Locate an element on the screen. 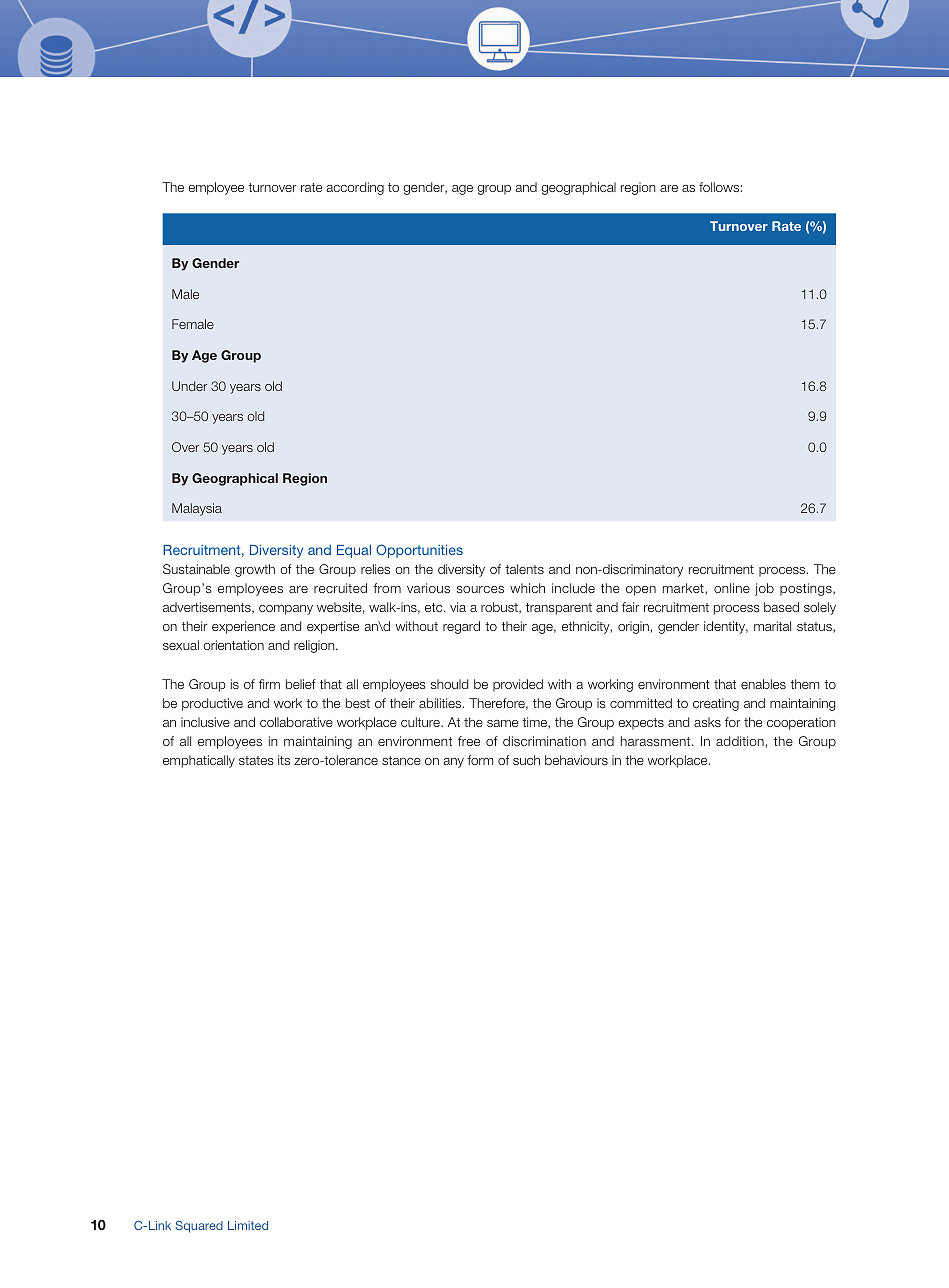  online is located at coordinates (732, 588).
